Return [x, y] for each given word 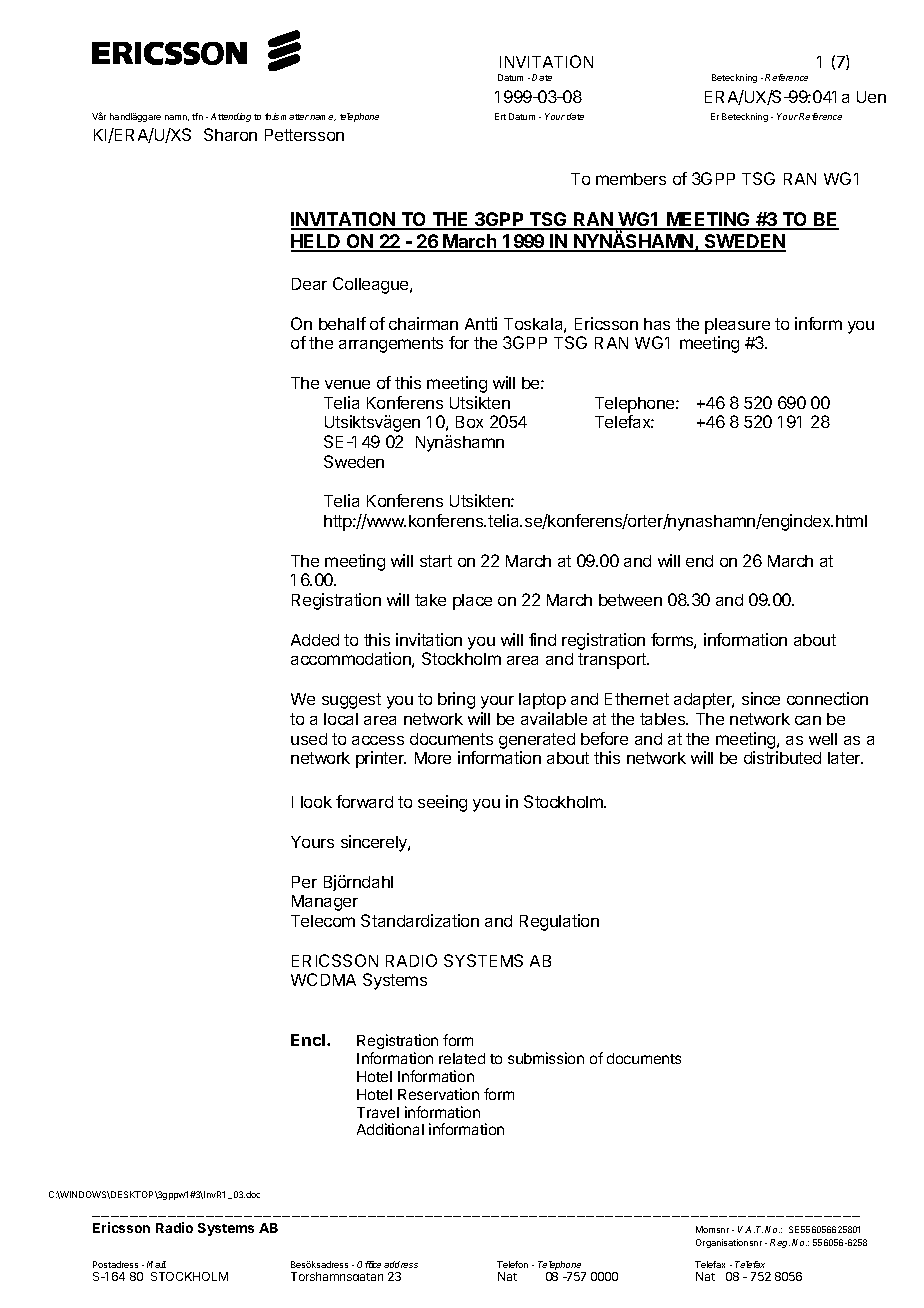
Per [304, 882]
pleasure [737, 326]
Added [315, 640]
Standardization [420, 920]
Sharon [230, 134]
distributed [782, 757]
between [630, 600]
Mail [156, 1264]
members [631, 179]
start [436, 561]
